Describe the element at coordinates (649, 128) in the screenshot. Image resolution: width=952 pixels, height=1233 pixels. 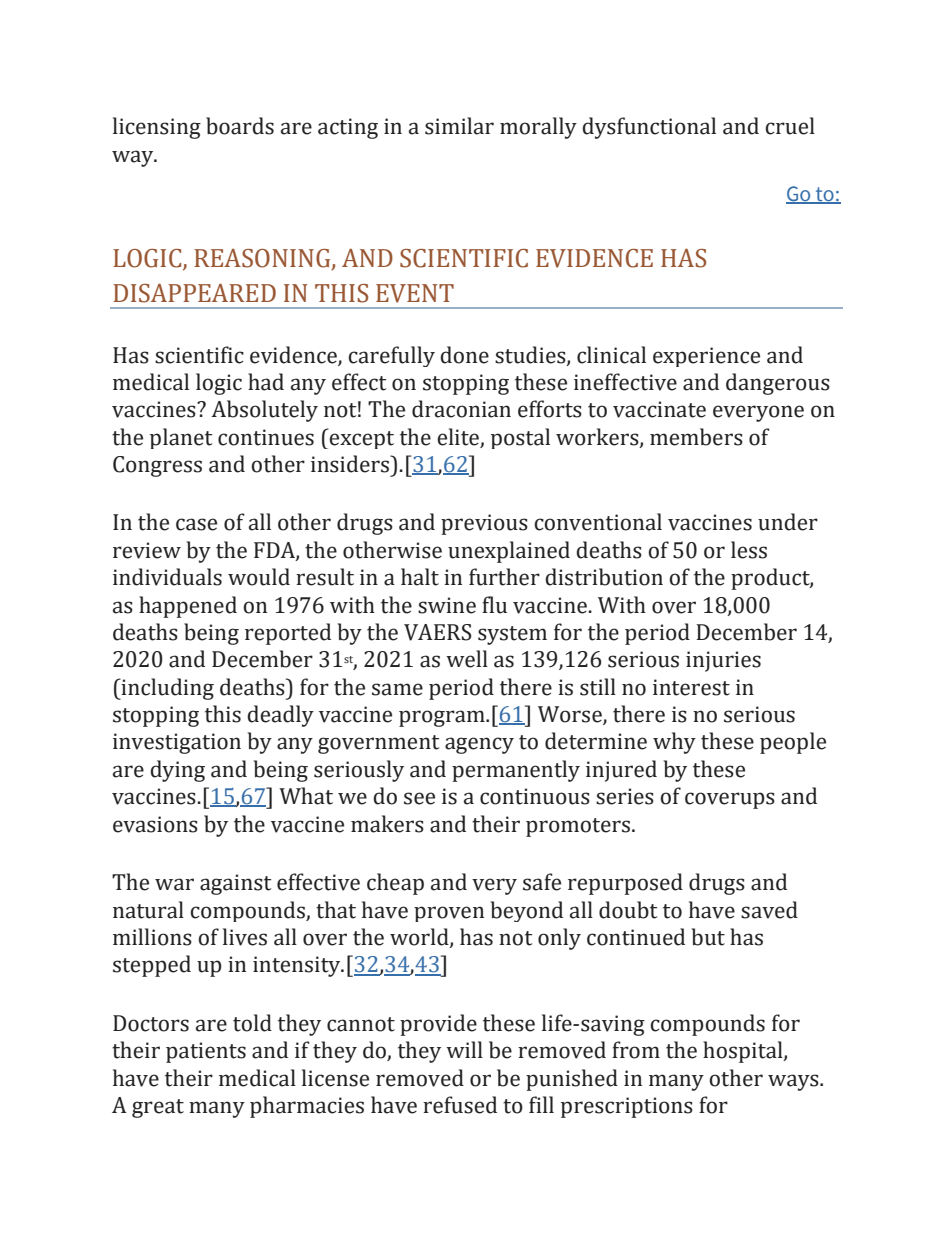
I see `dysfunctional` at that location.
